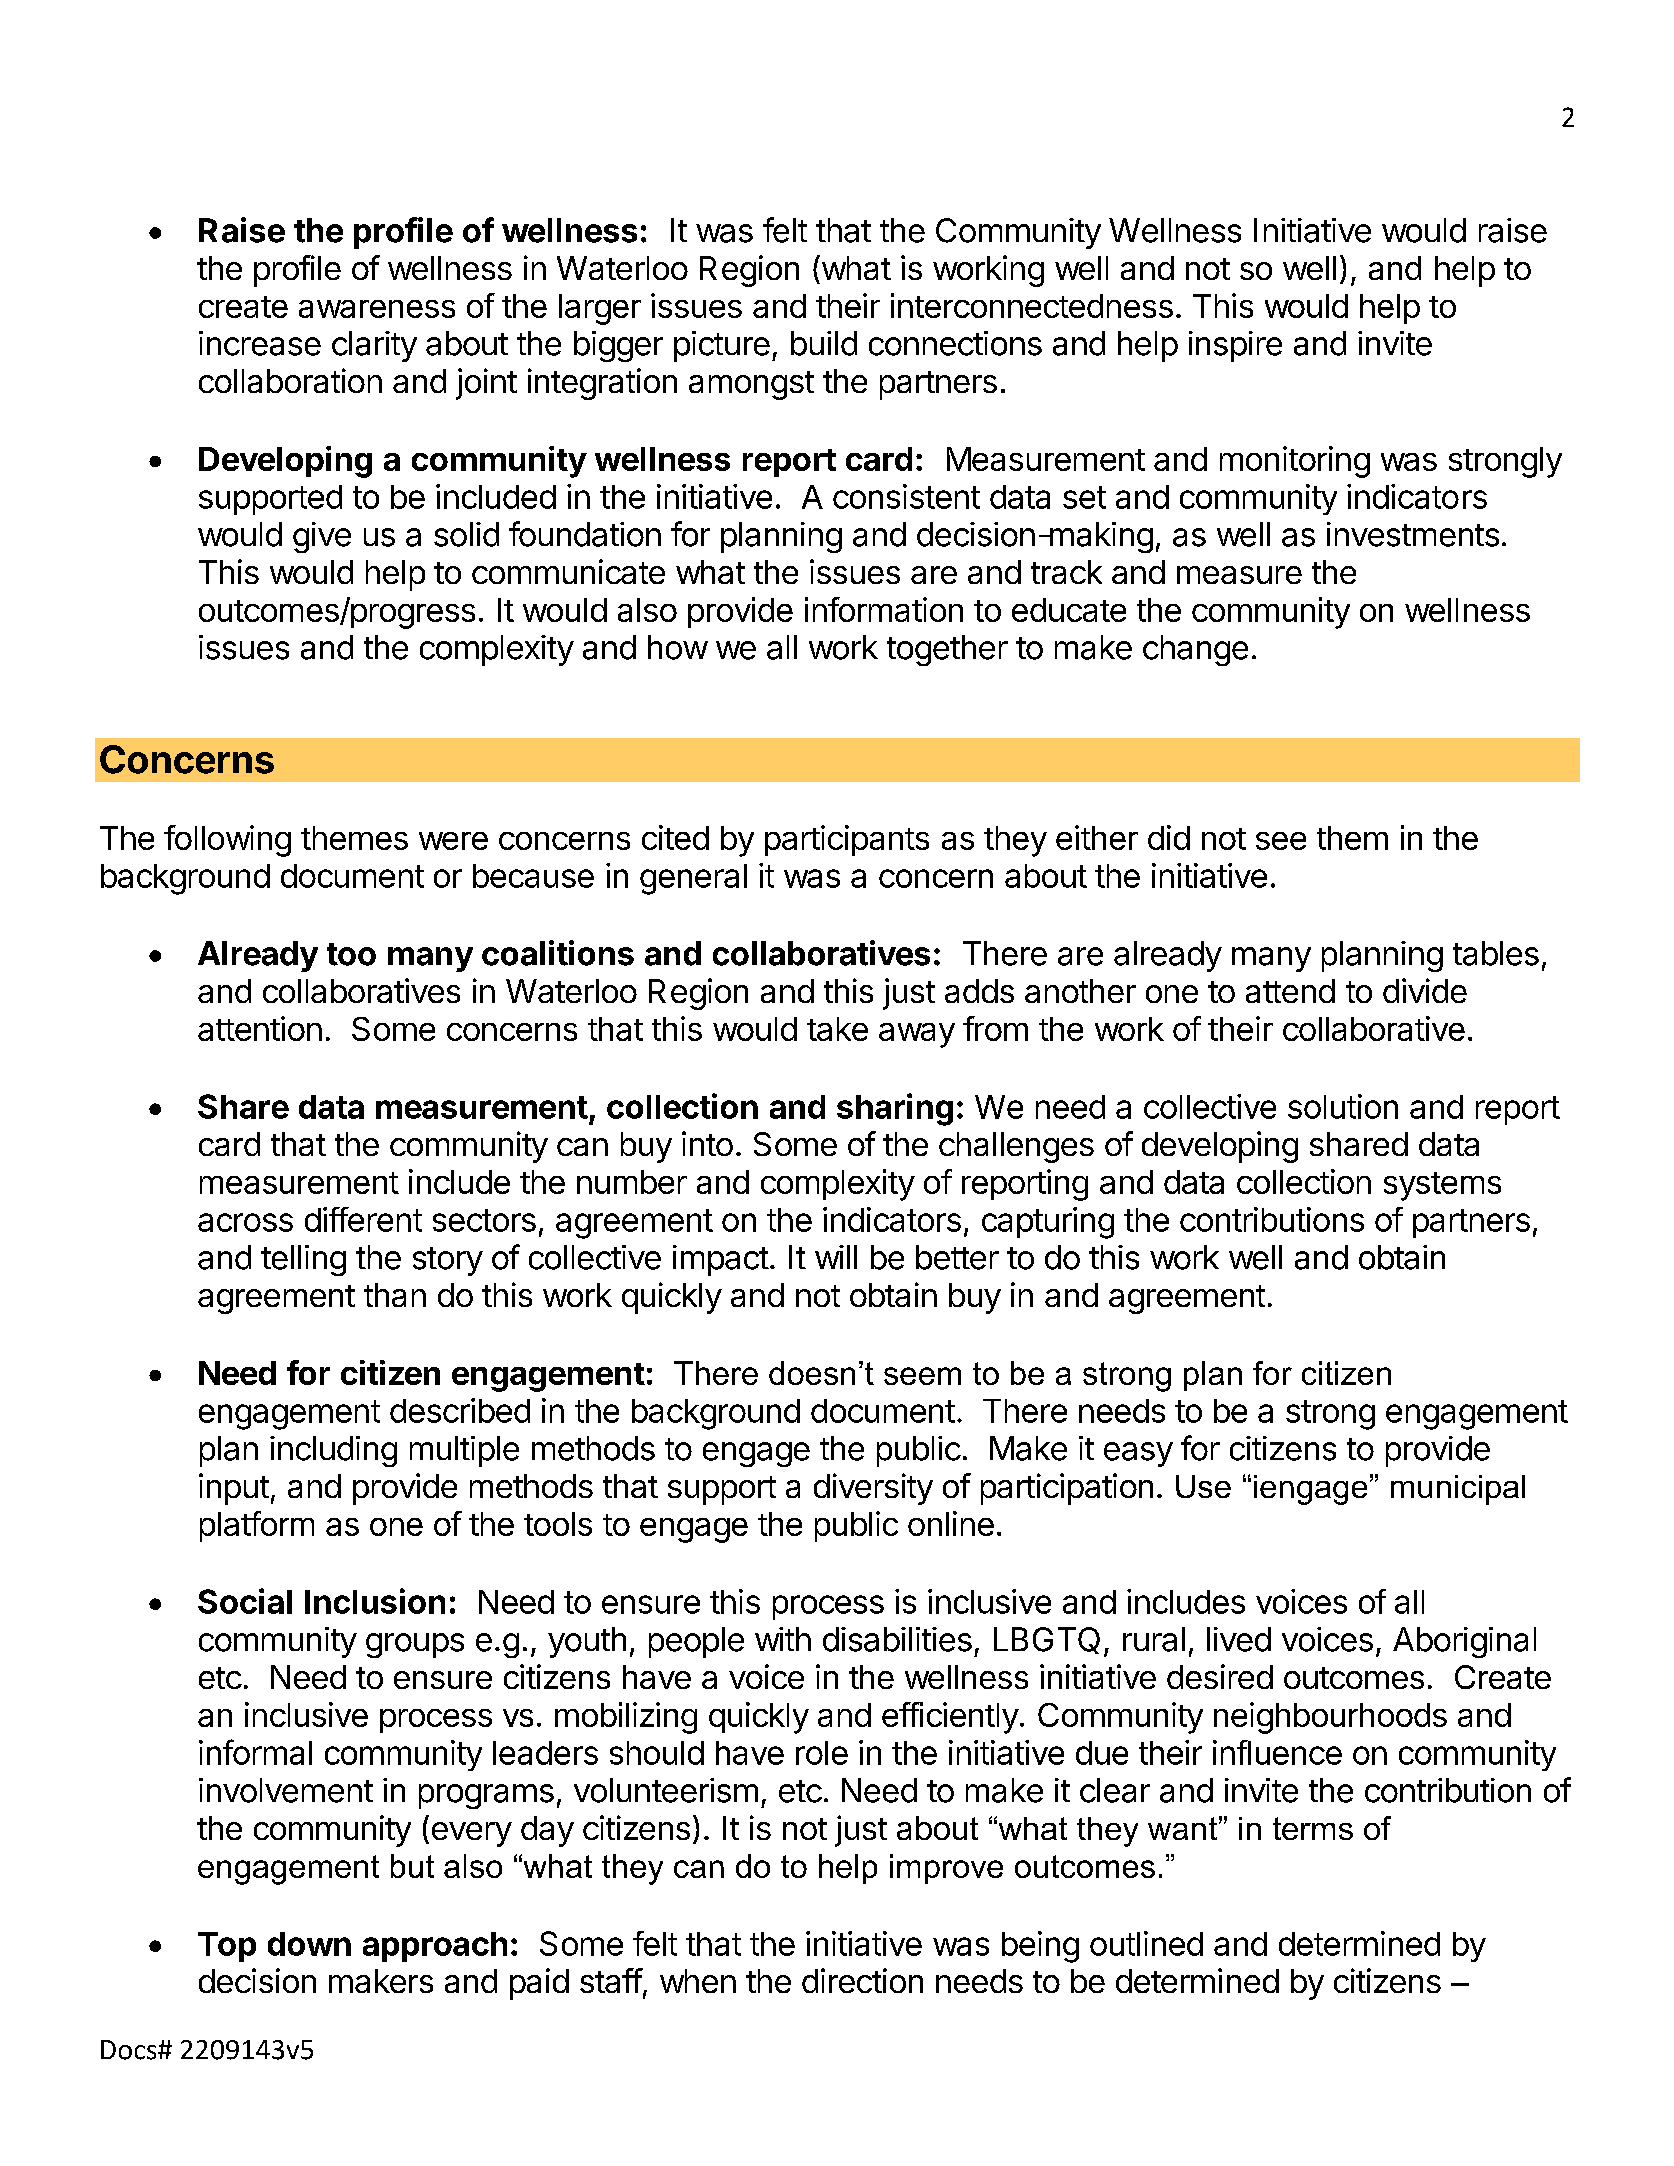 Image resolution: width=1674 pixels, height=2166 pixels. Describe the element at coordinates (862, 1980) in the screenshot. I see `direction` at that location.
